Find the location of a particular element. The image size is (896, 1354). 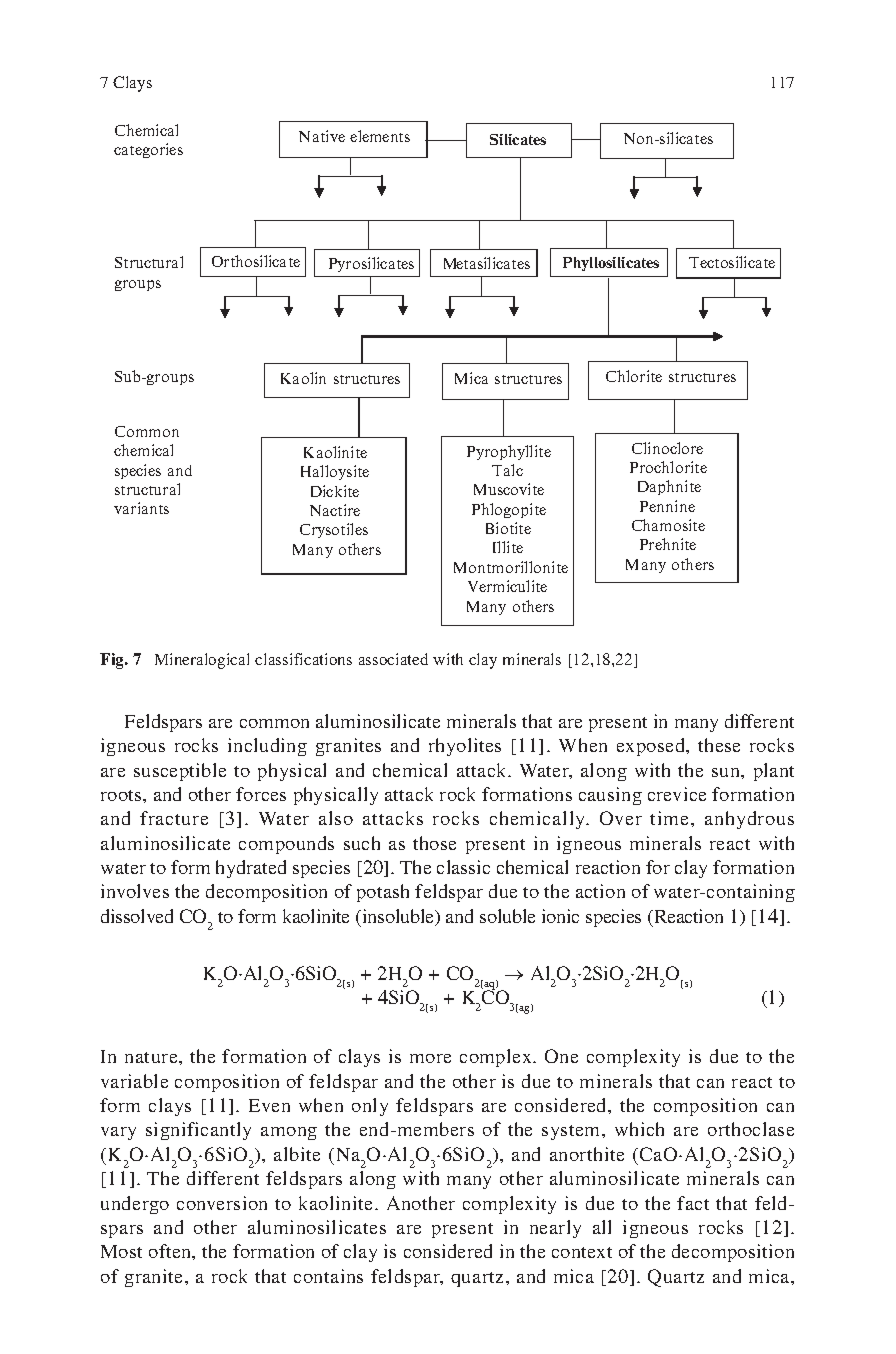

associated is located at coordinates (393, 659).
